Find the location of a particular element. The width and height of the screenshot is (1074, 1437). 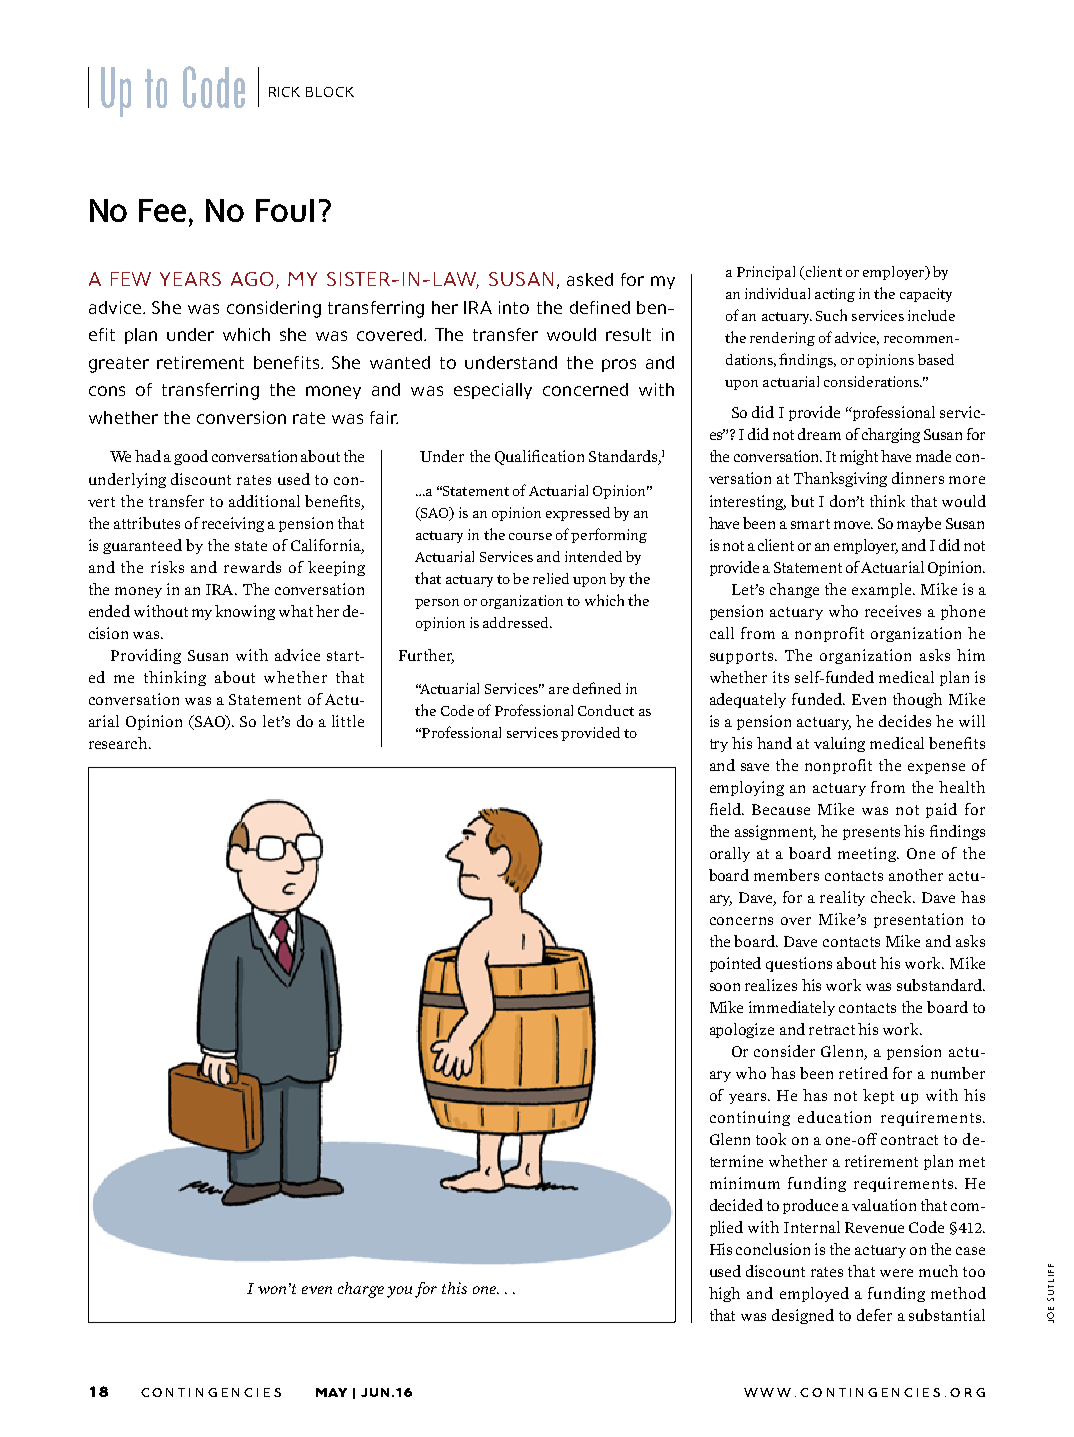

this is located at coordinates (454, 1288).
